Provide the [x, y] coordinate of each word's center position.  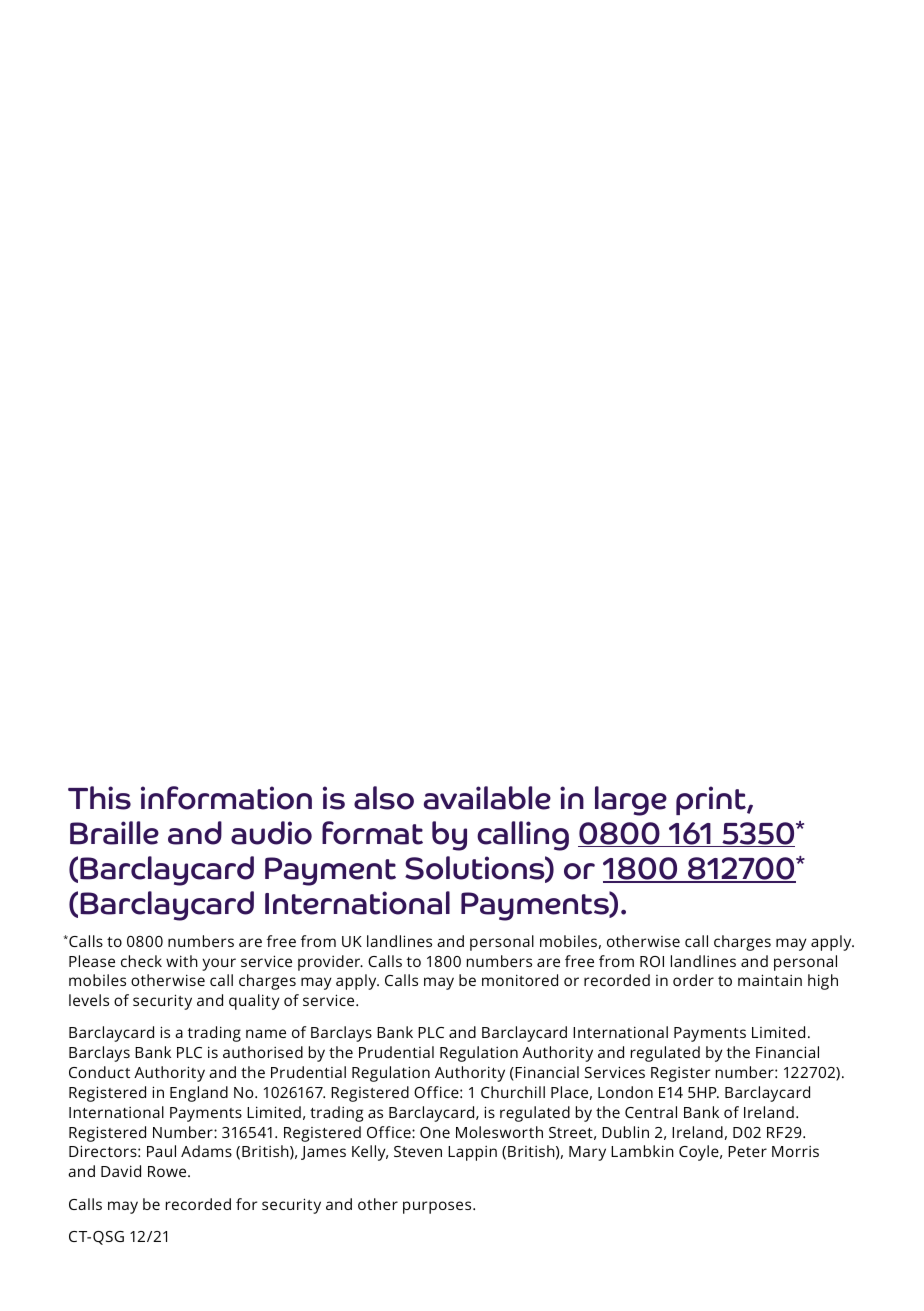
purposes [438, 1207]
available [487, 798]
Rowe [168, 1171]
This [99, 798]
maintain [770, 980]
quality [254, 1002]
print [712, 800]
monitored [520, 980]
